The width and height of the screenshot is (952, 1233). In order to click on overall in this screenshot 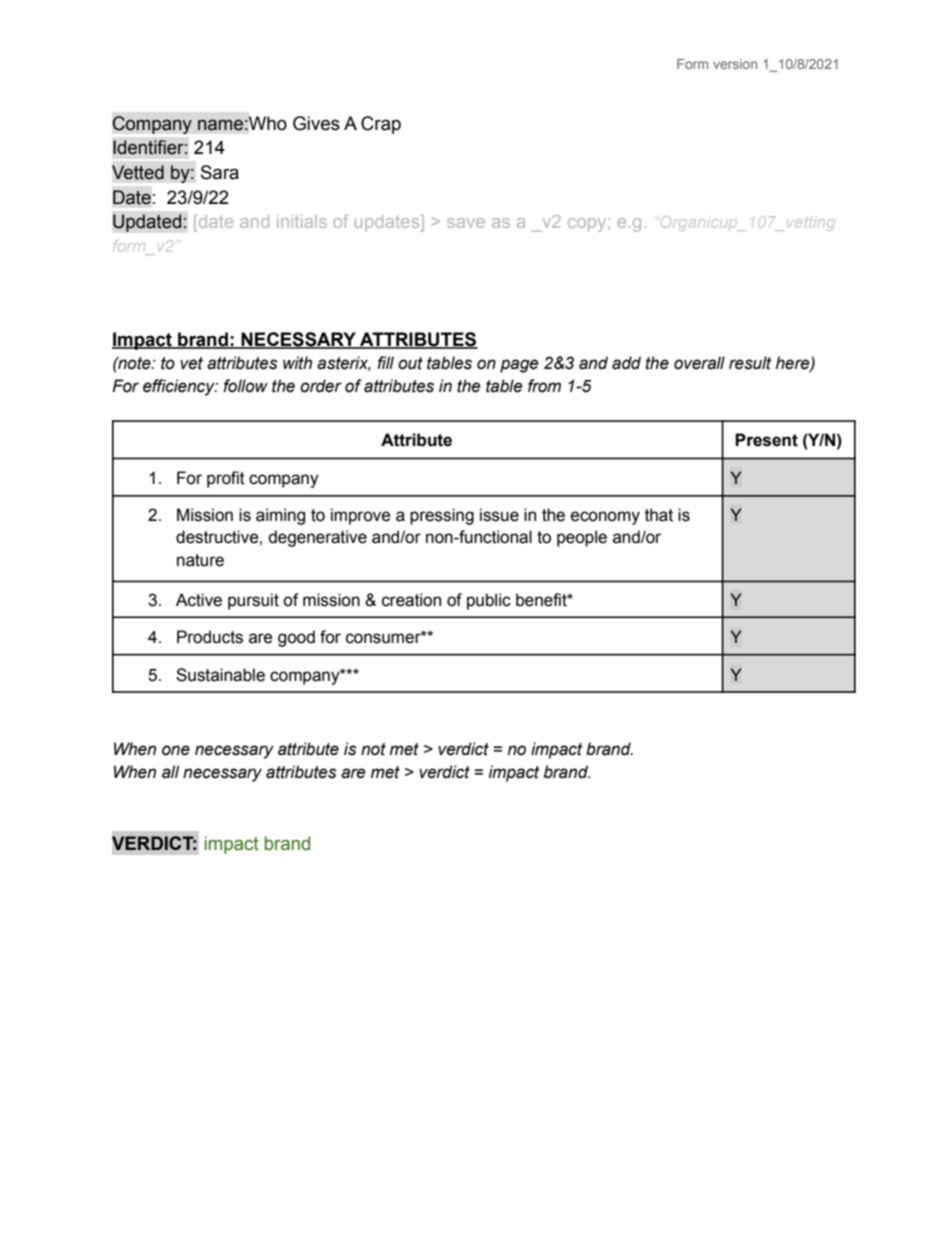, I will do `click(699, 363)`.
